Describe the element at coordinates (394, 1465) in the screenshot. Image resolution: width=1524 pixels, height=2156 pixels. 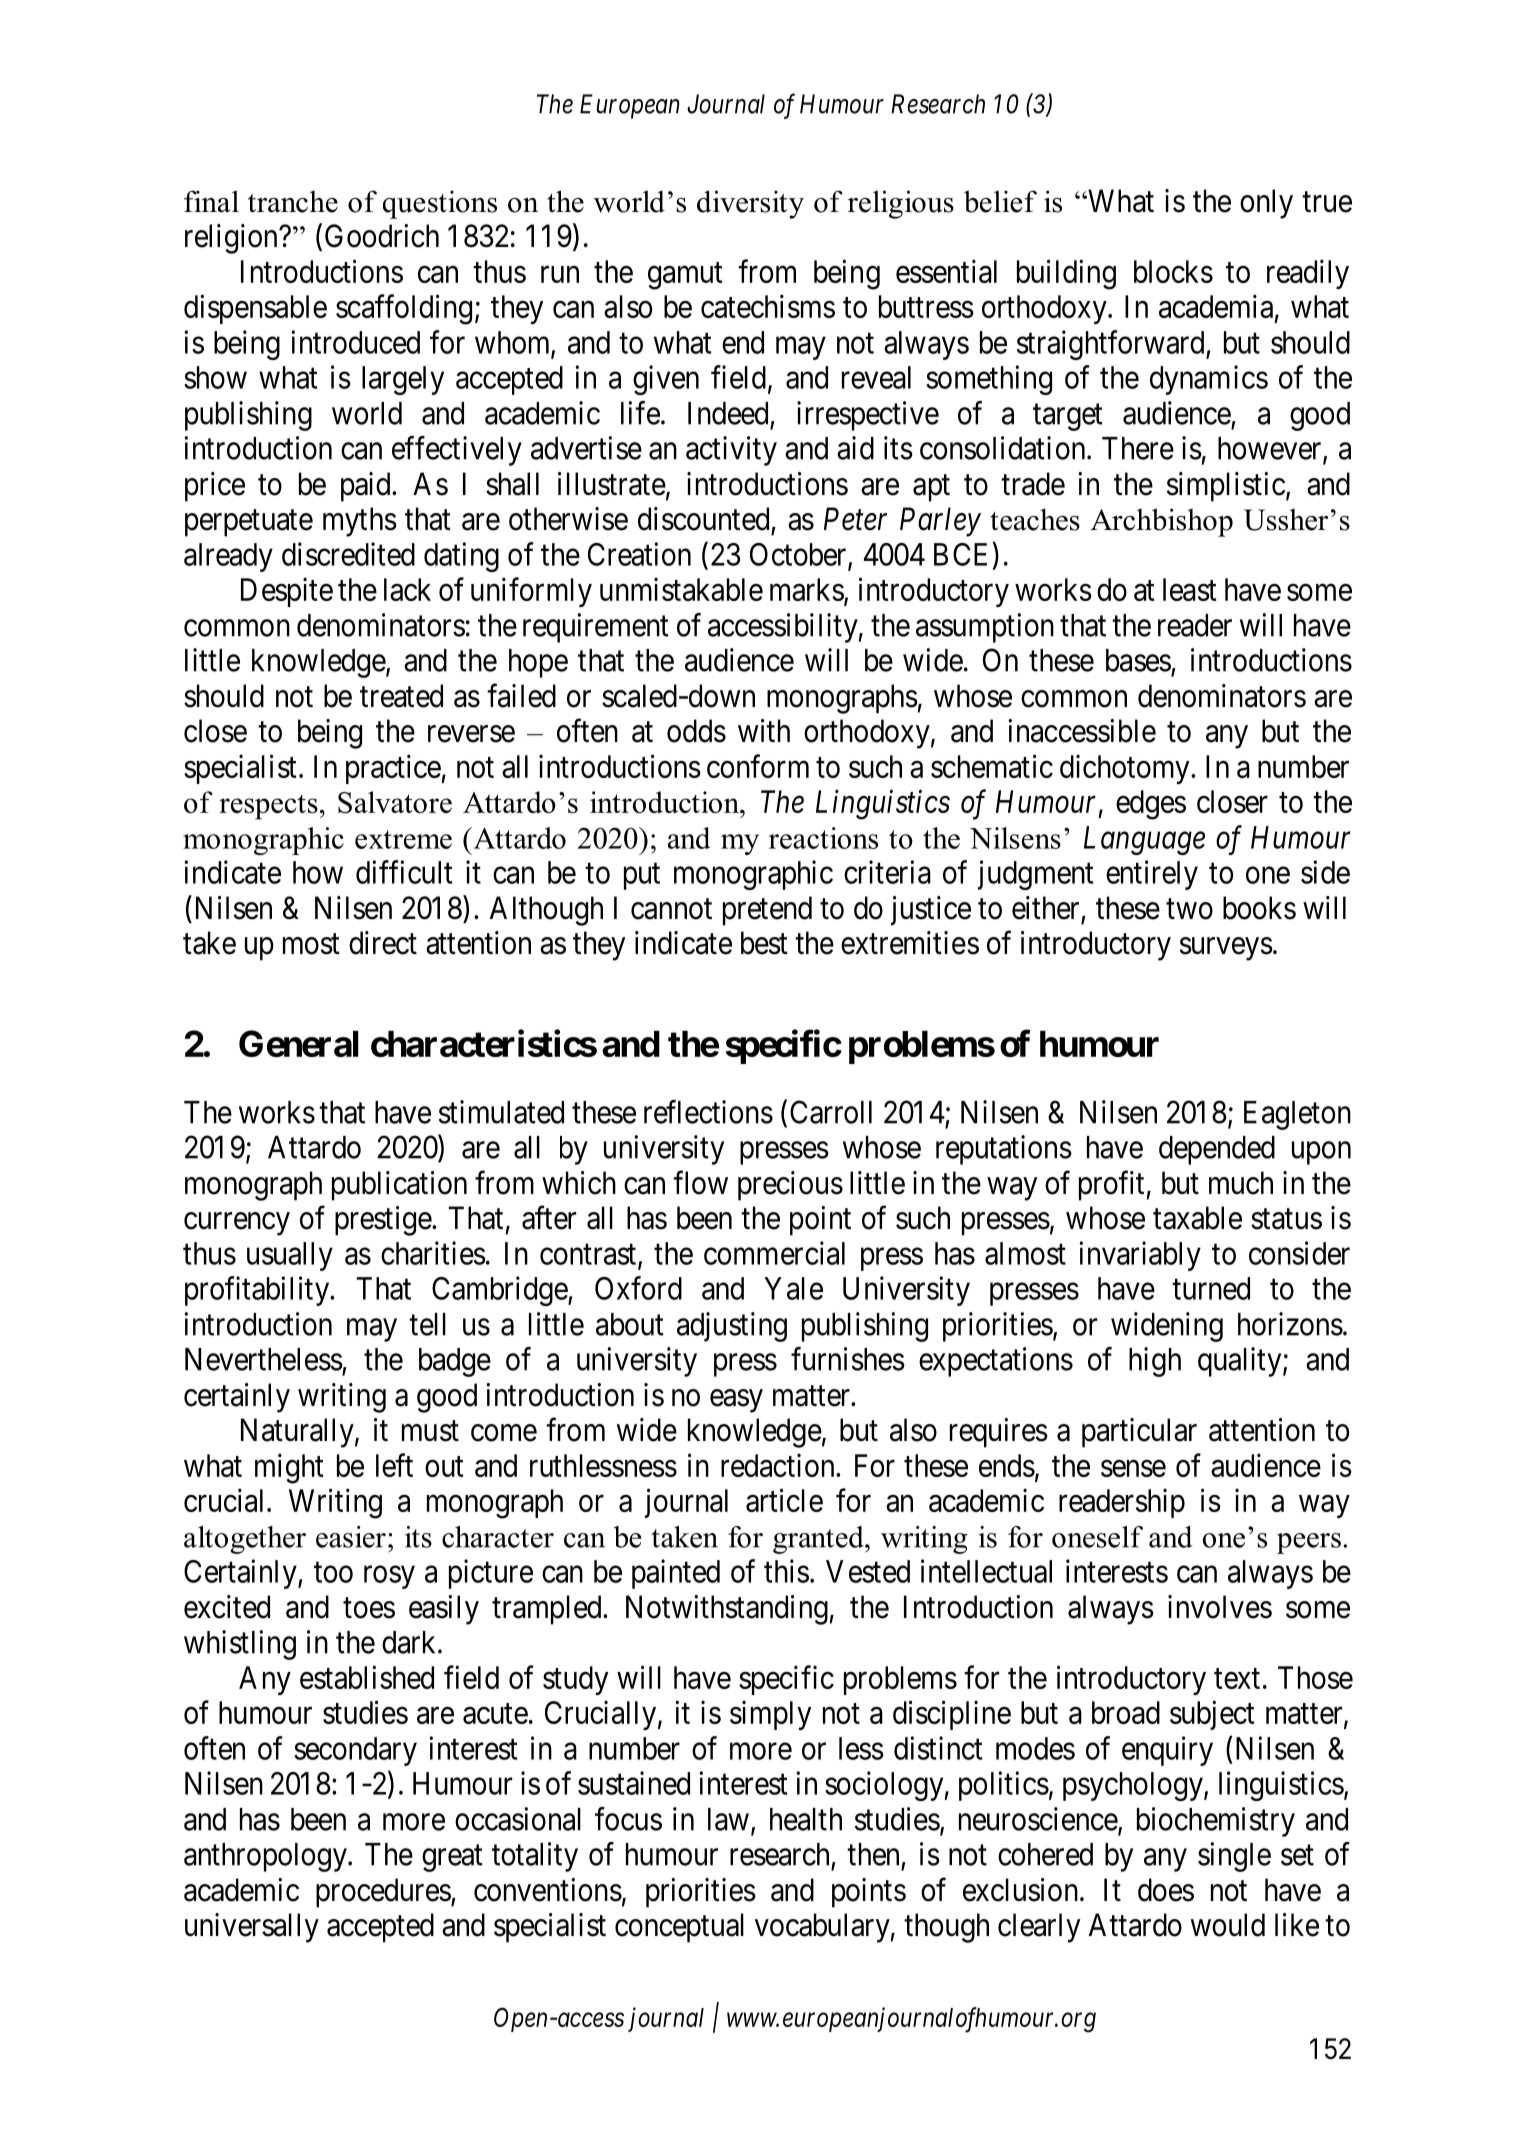
I see `left` at that location.
